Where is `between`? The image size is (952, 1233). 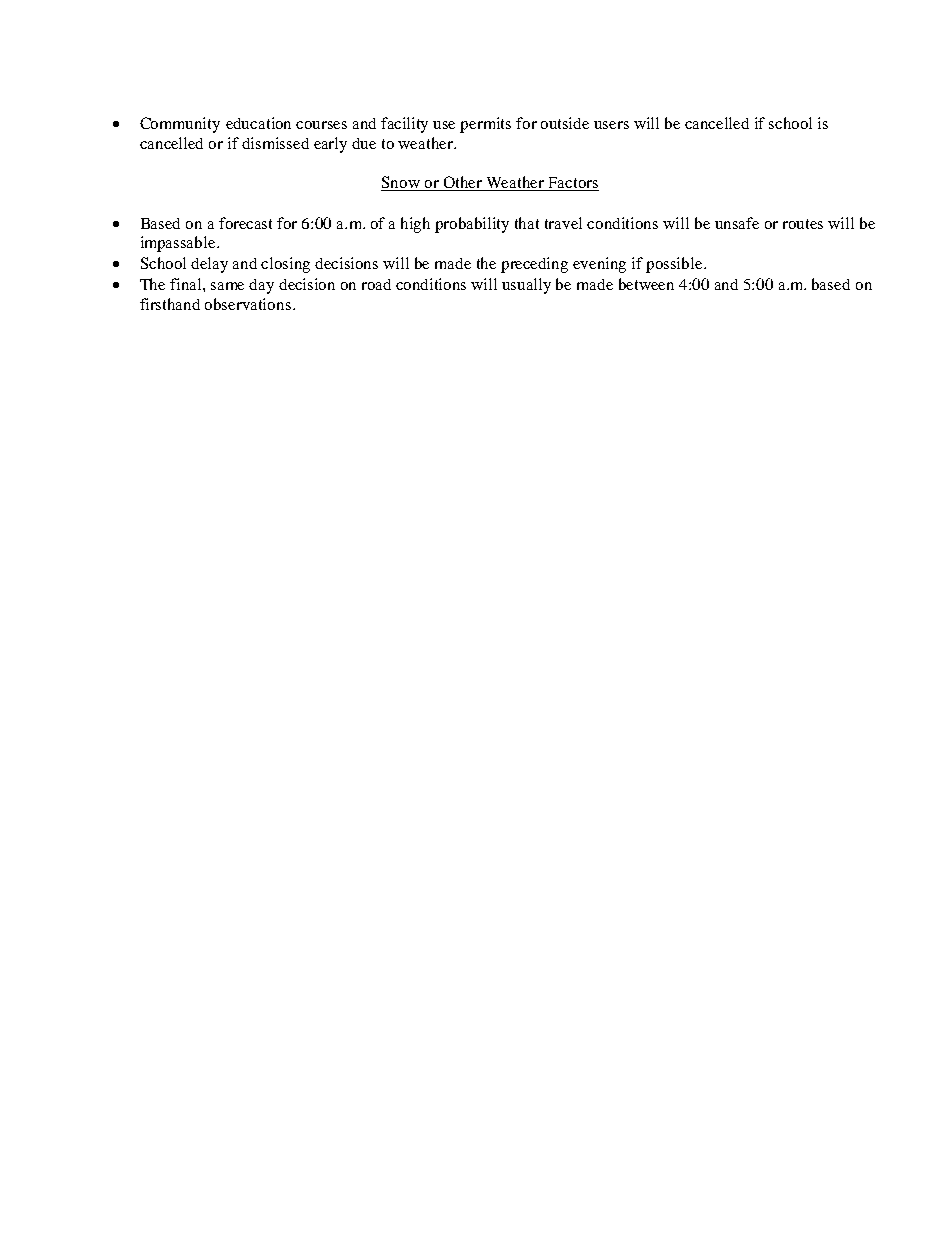 between is located at coordinates (646, 284).
